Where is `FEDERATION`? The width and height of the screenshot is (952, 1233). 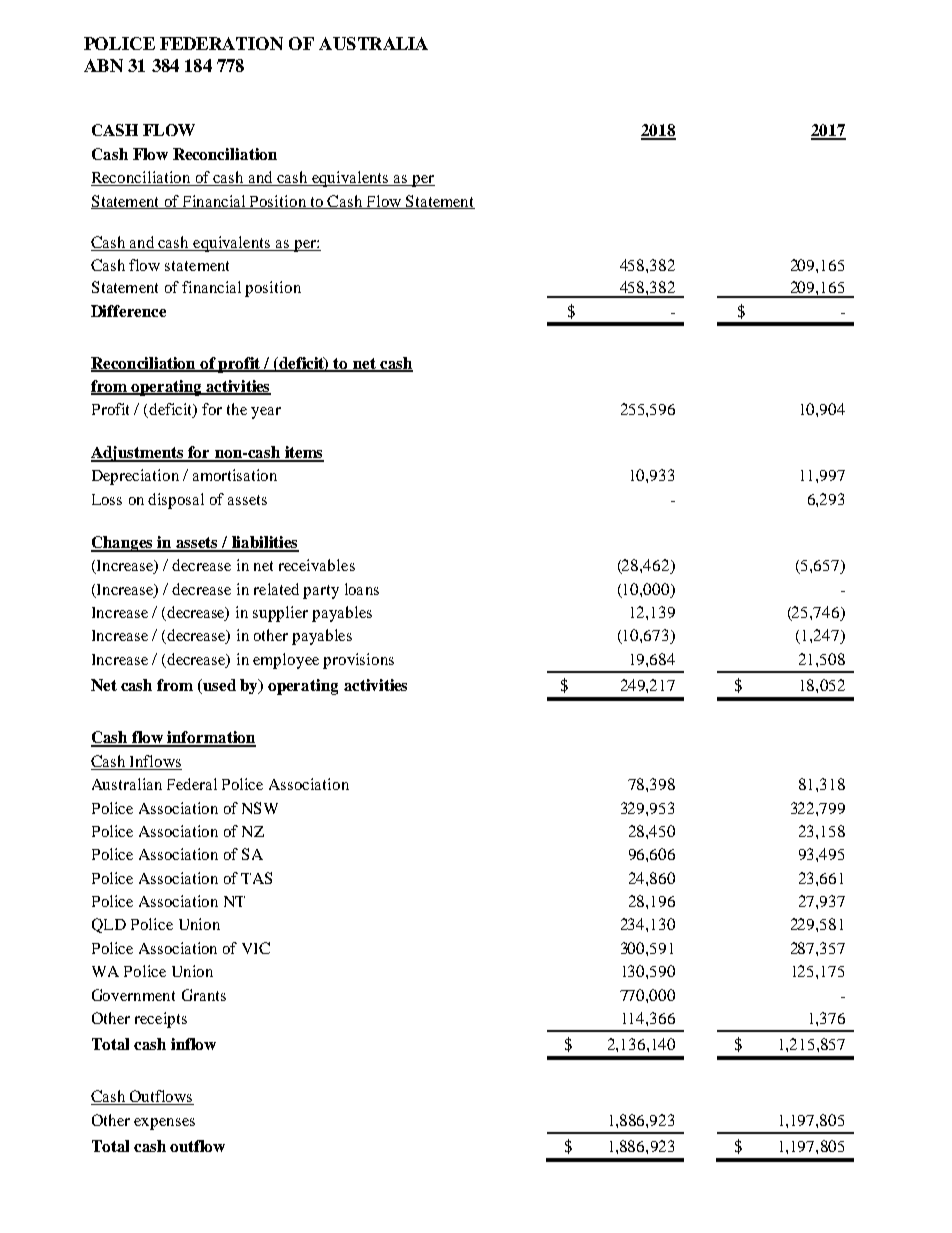
FEDERATION is located at coordinates (221, 43).
